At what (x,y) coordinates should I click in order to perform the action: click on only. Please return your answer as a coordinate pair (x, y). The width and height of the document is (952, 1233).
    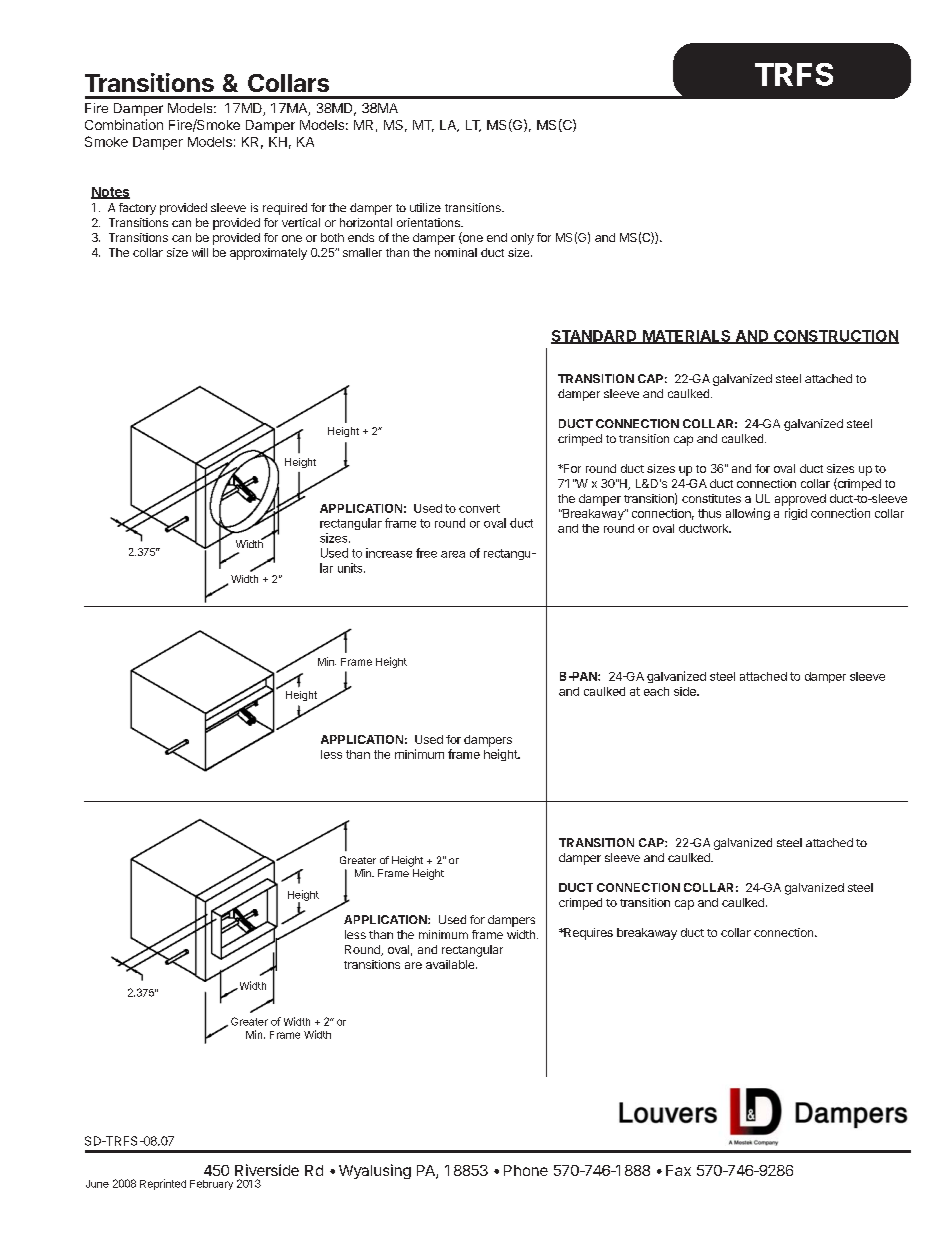
    Looking at the image, I should click on (522, 239).
